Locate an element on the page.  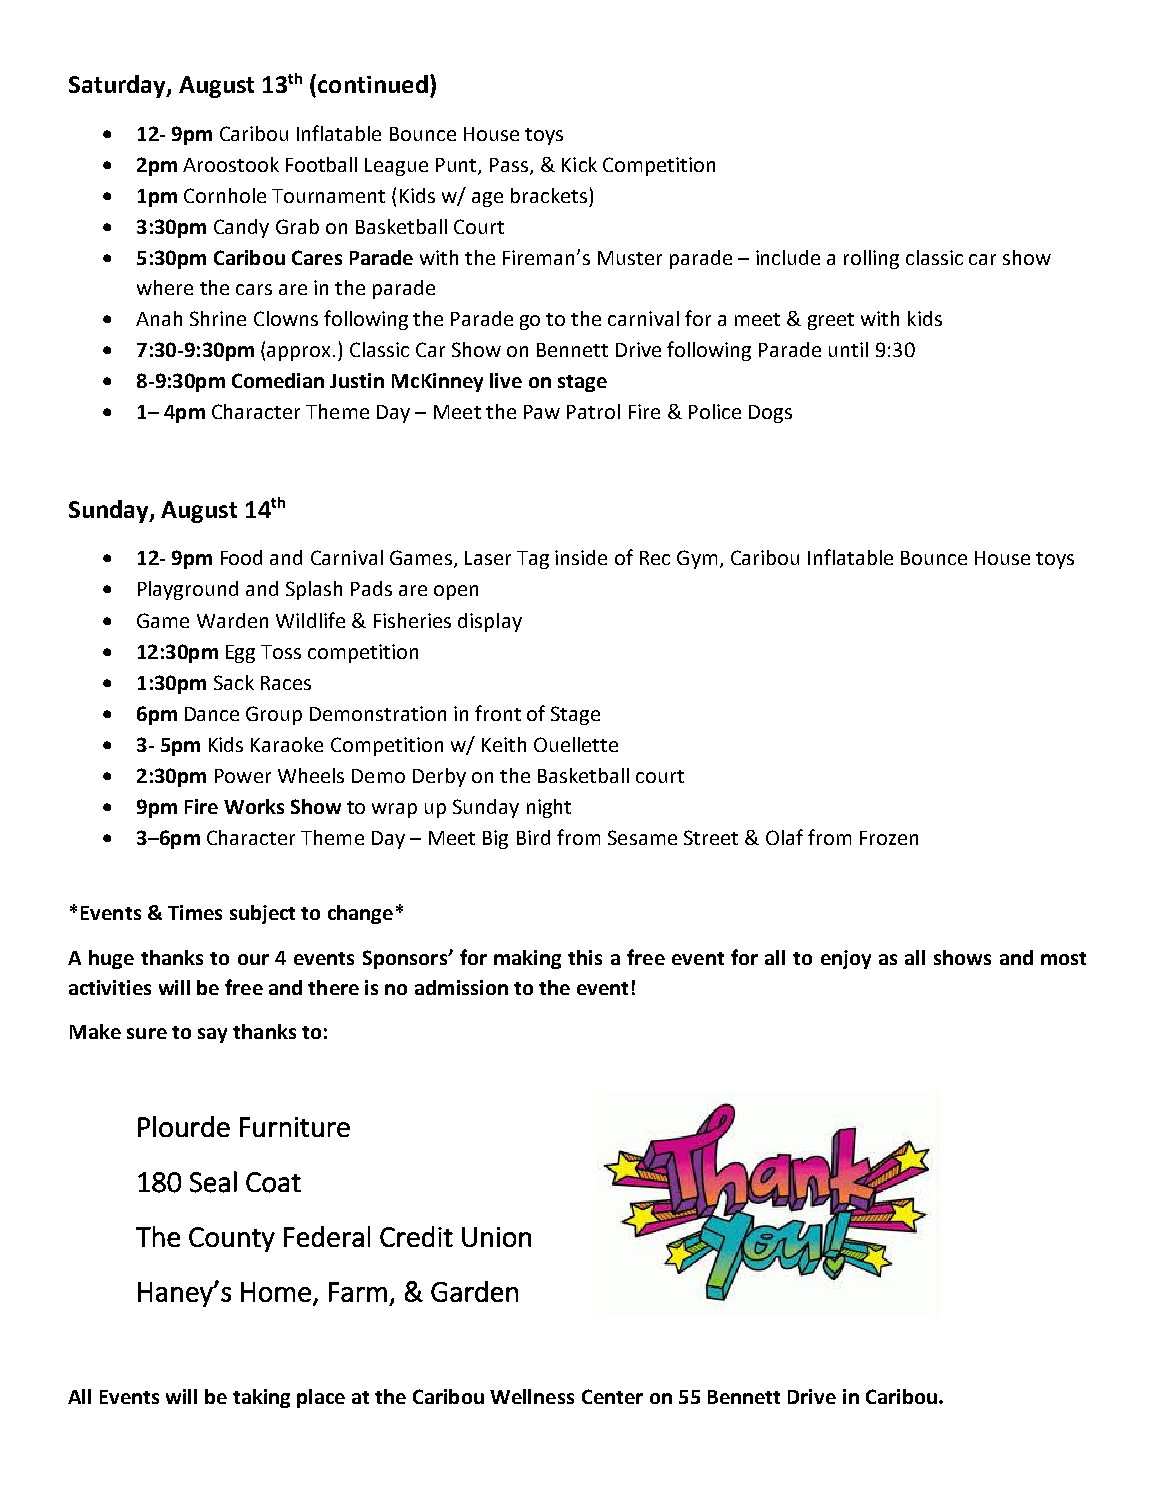
Keith is located at coordinates (504, 744).
